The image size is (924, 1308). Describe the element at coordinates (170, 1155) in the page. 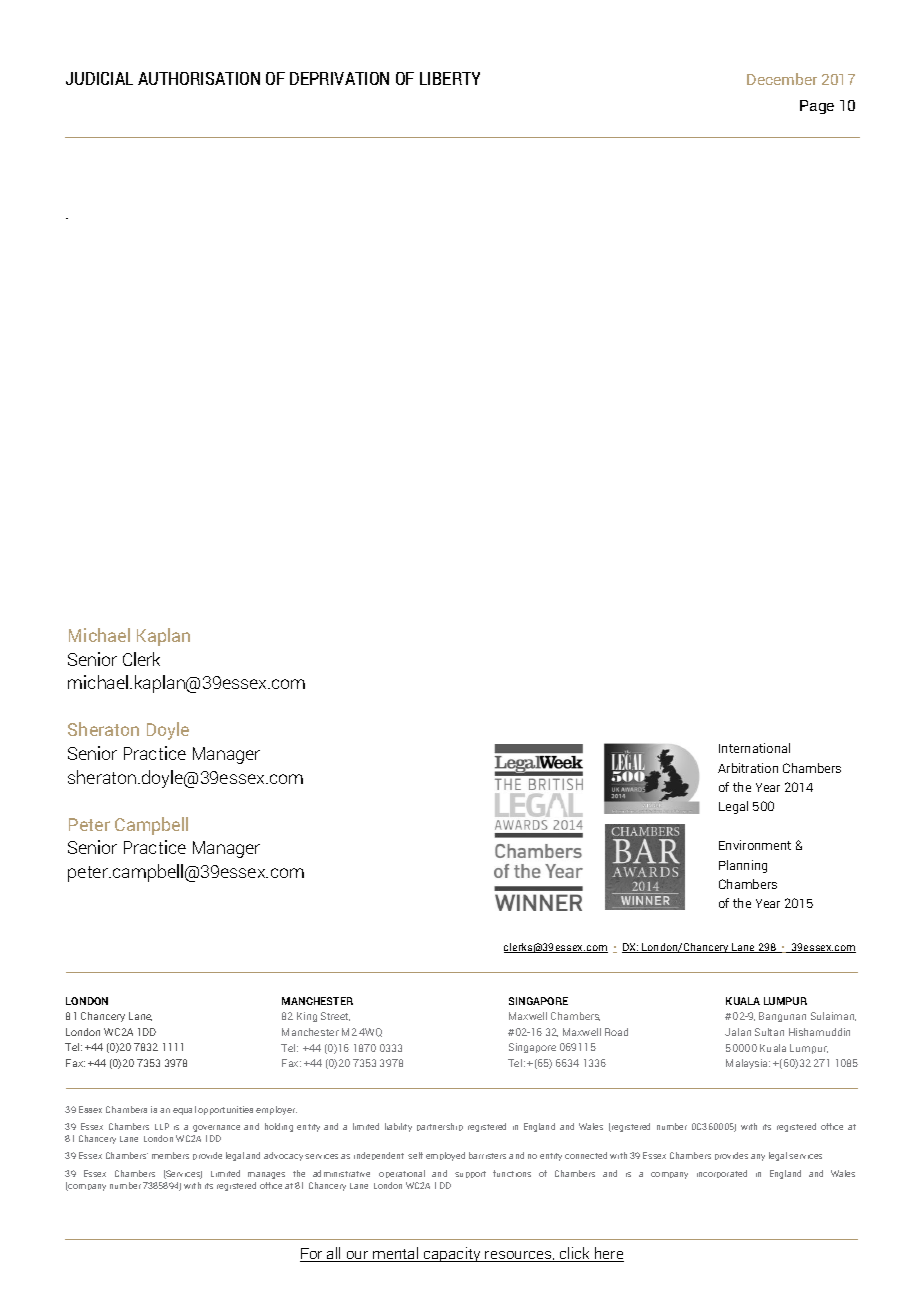

I see `members` at that location.
